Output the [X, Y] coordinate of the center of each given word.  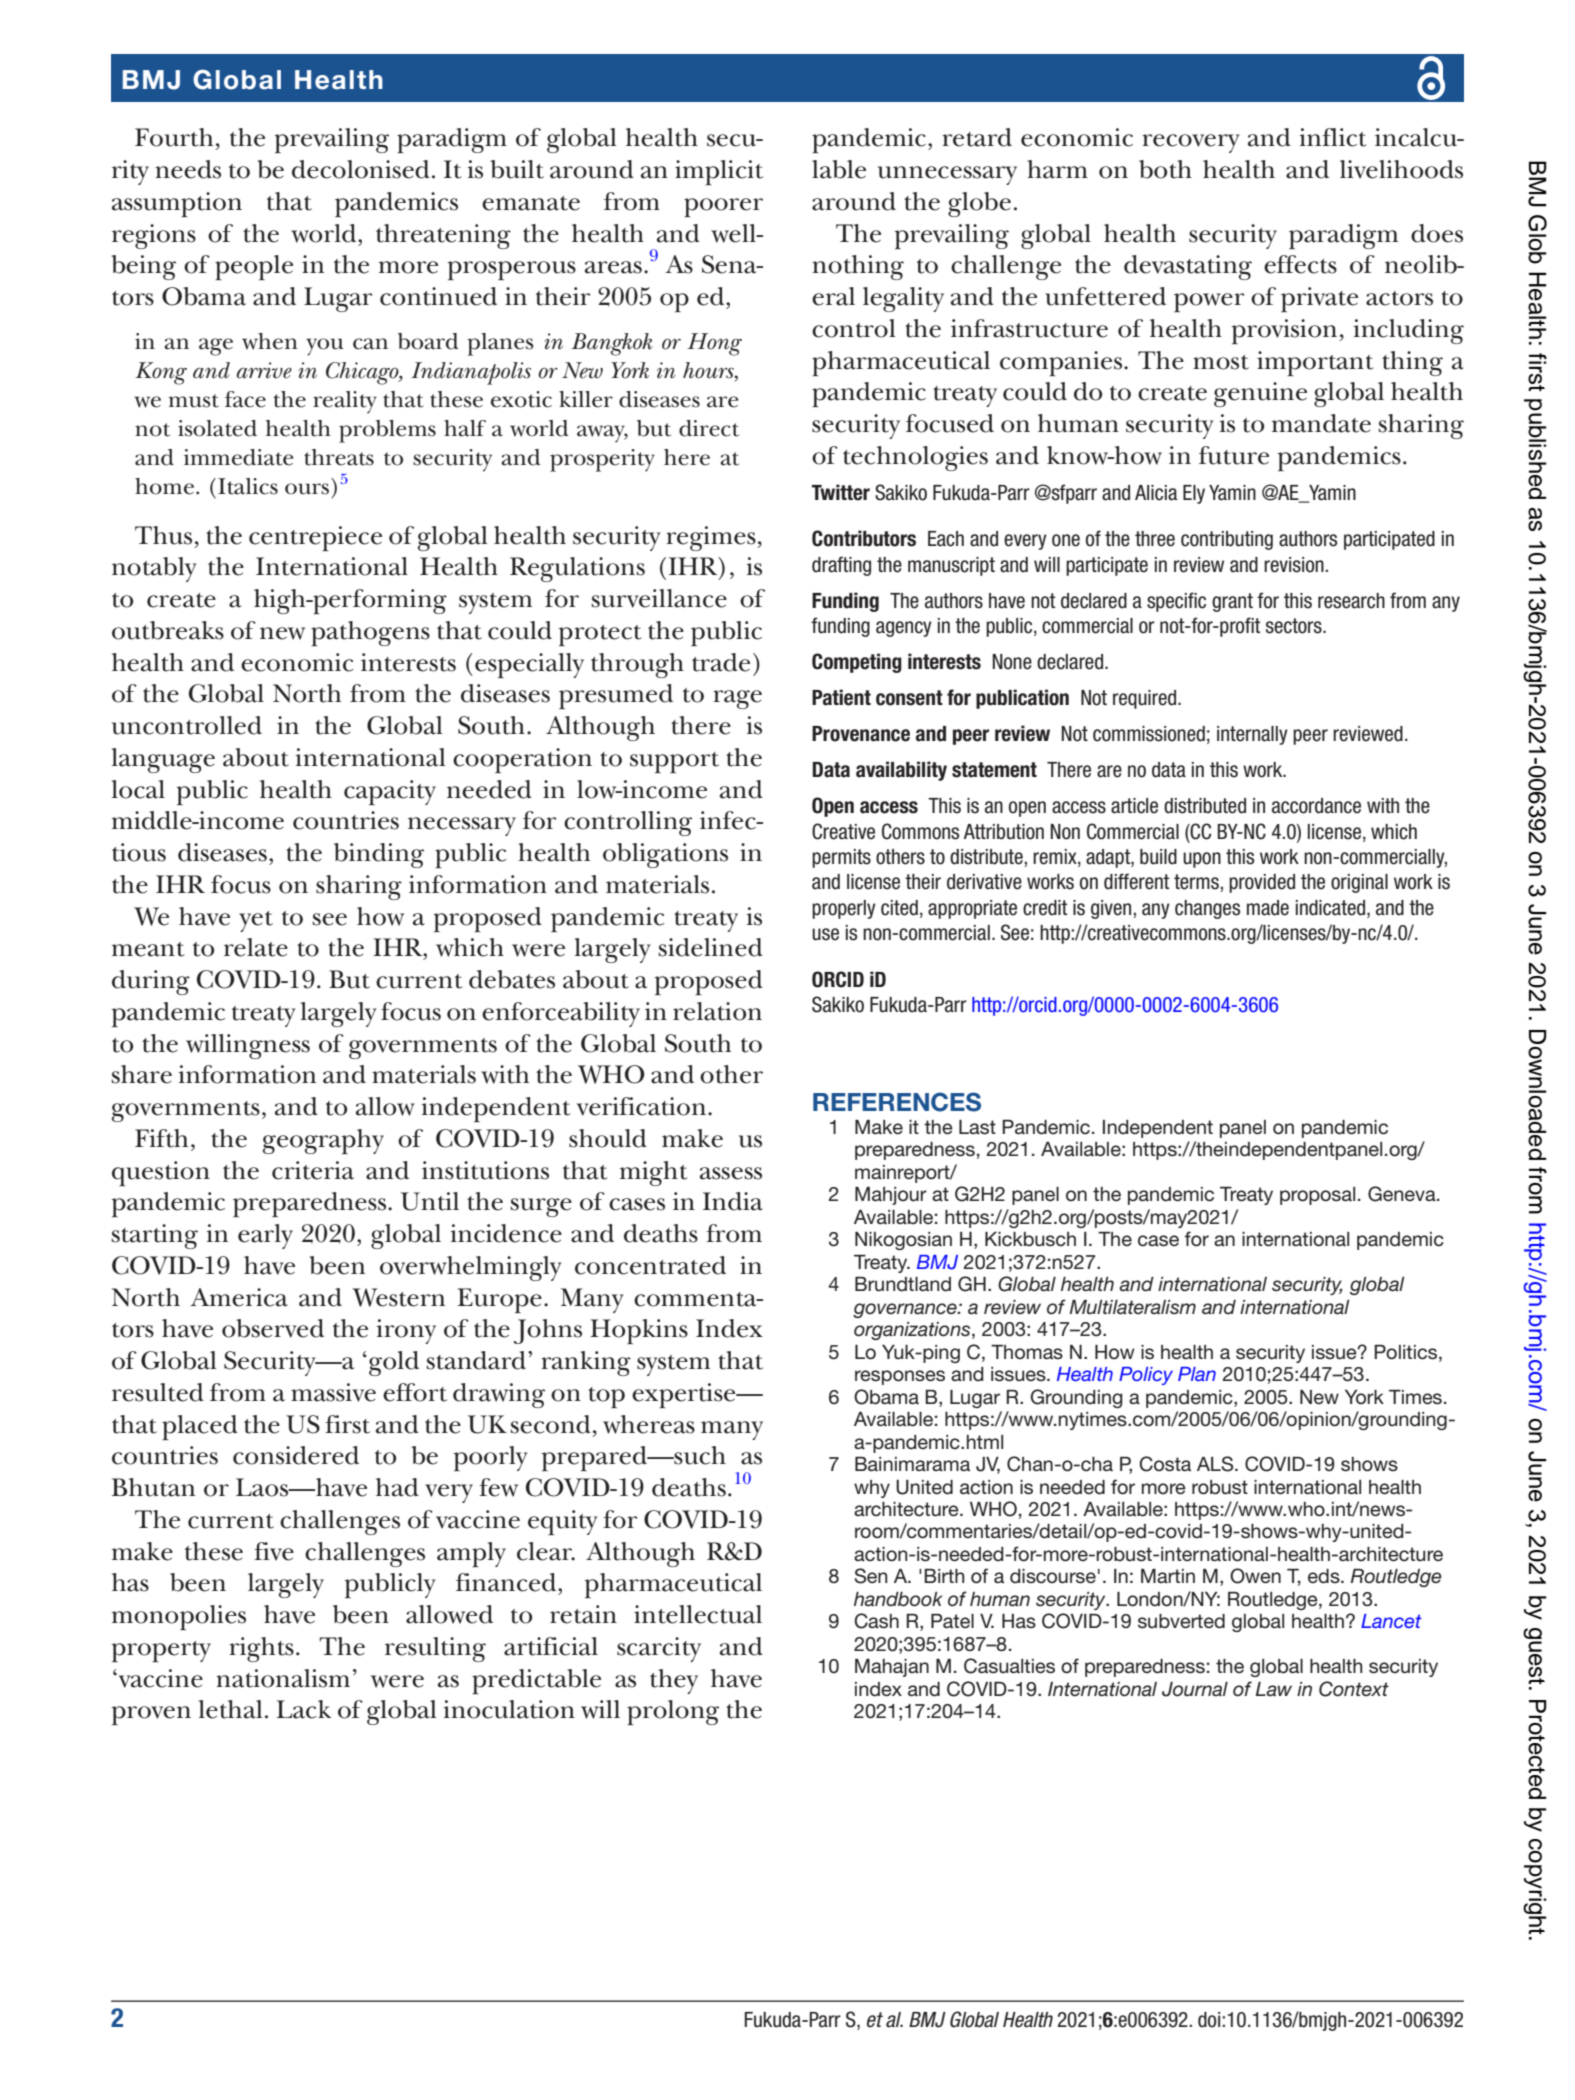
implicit [719, 172]
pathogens [370, 633]
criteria [313, 1170]
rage [737, 699]
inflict [1333, 137]
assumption [177, 204]
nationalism [283, 1678]
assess [731, 1173]
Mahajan [892, 1668]
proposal [1317, 1196]
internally [1252, 735]
